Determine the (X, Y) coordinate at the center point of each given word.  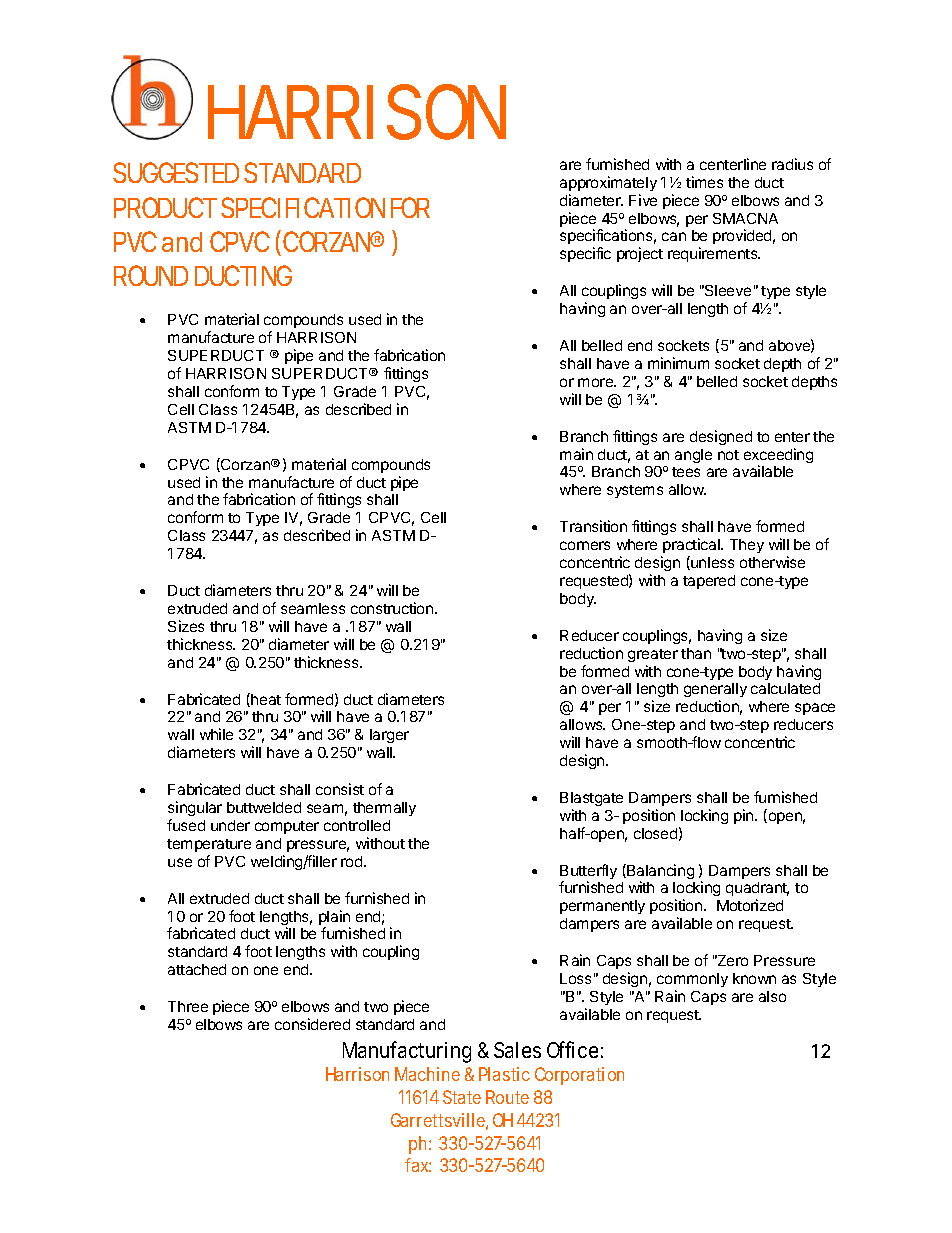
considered (312, 1024)
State (462, 1097)
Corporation (579, 1076)
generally (715, 692)
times (704, 182)
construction (393, 608)
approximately (608, 183)
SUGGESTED (176, 172)
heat (265, 700)
